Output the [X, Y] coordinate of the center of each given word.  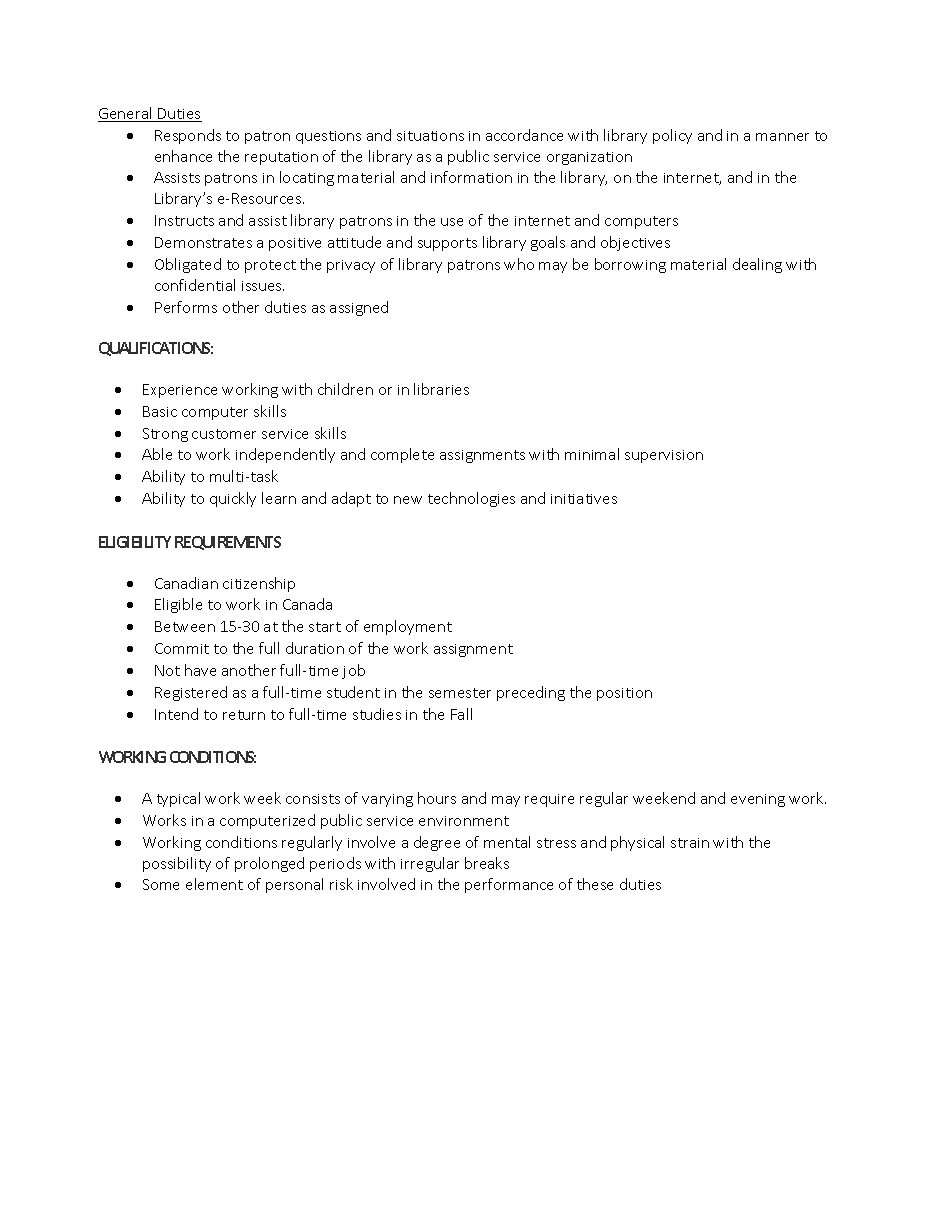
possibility [177, 864]
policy [672, 136]
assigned [359, 308]
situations [430, 136]
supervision [664, 456]
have [200, 670]
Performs [186, 307]
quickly [233, 499]
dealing [757, 265]
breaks [487, 863]
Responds [188, 136]
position [624, 694]
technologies [471, 499]
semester [460, 693]
